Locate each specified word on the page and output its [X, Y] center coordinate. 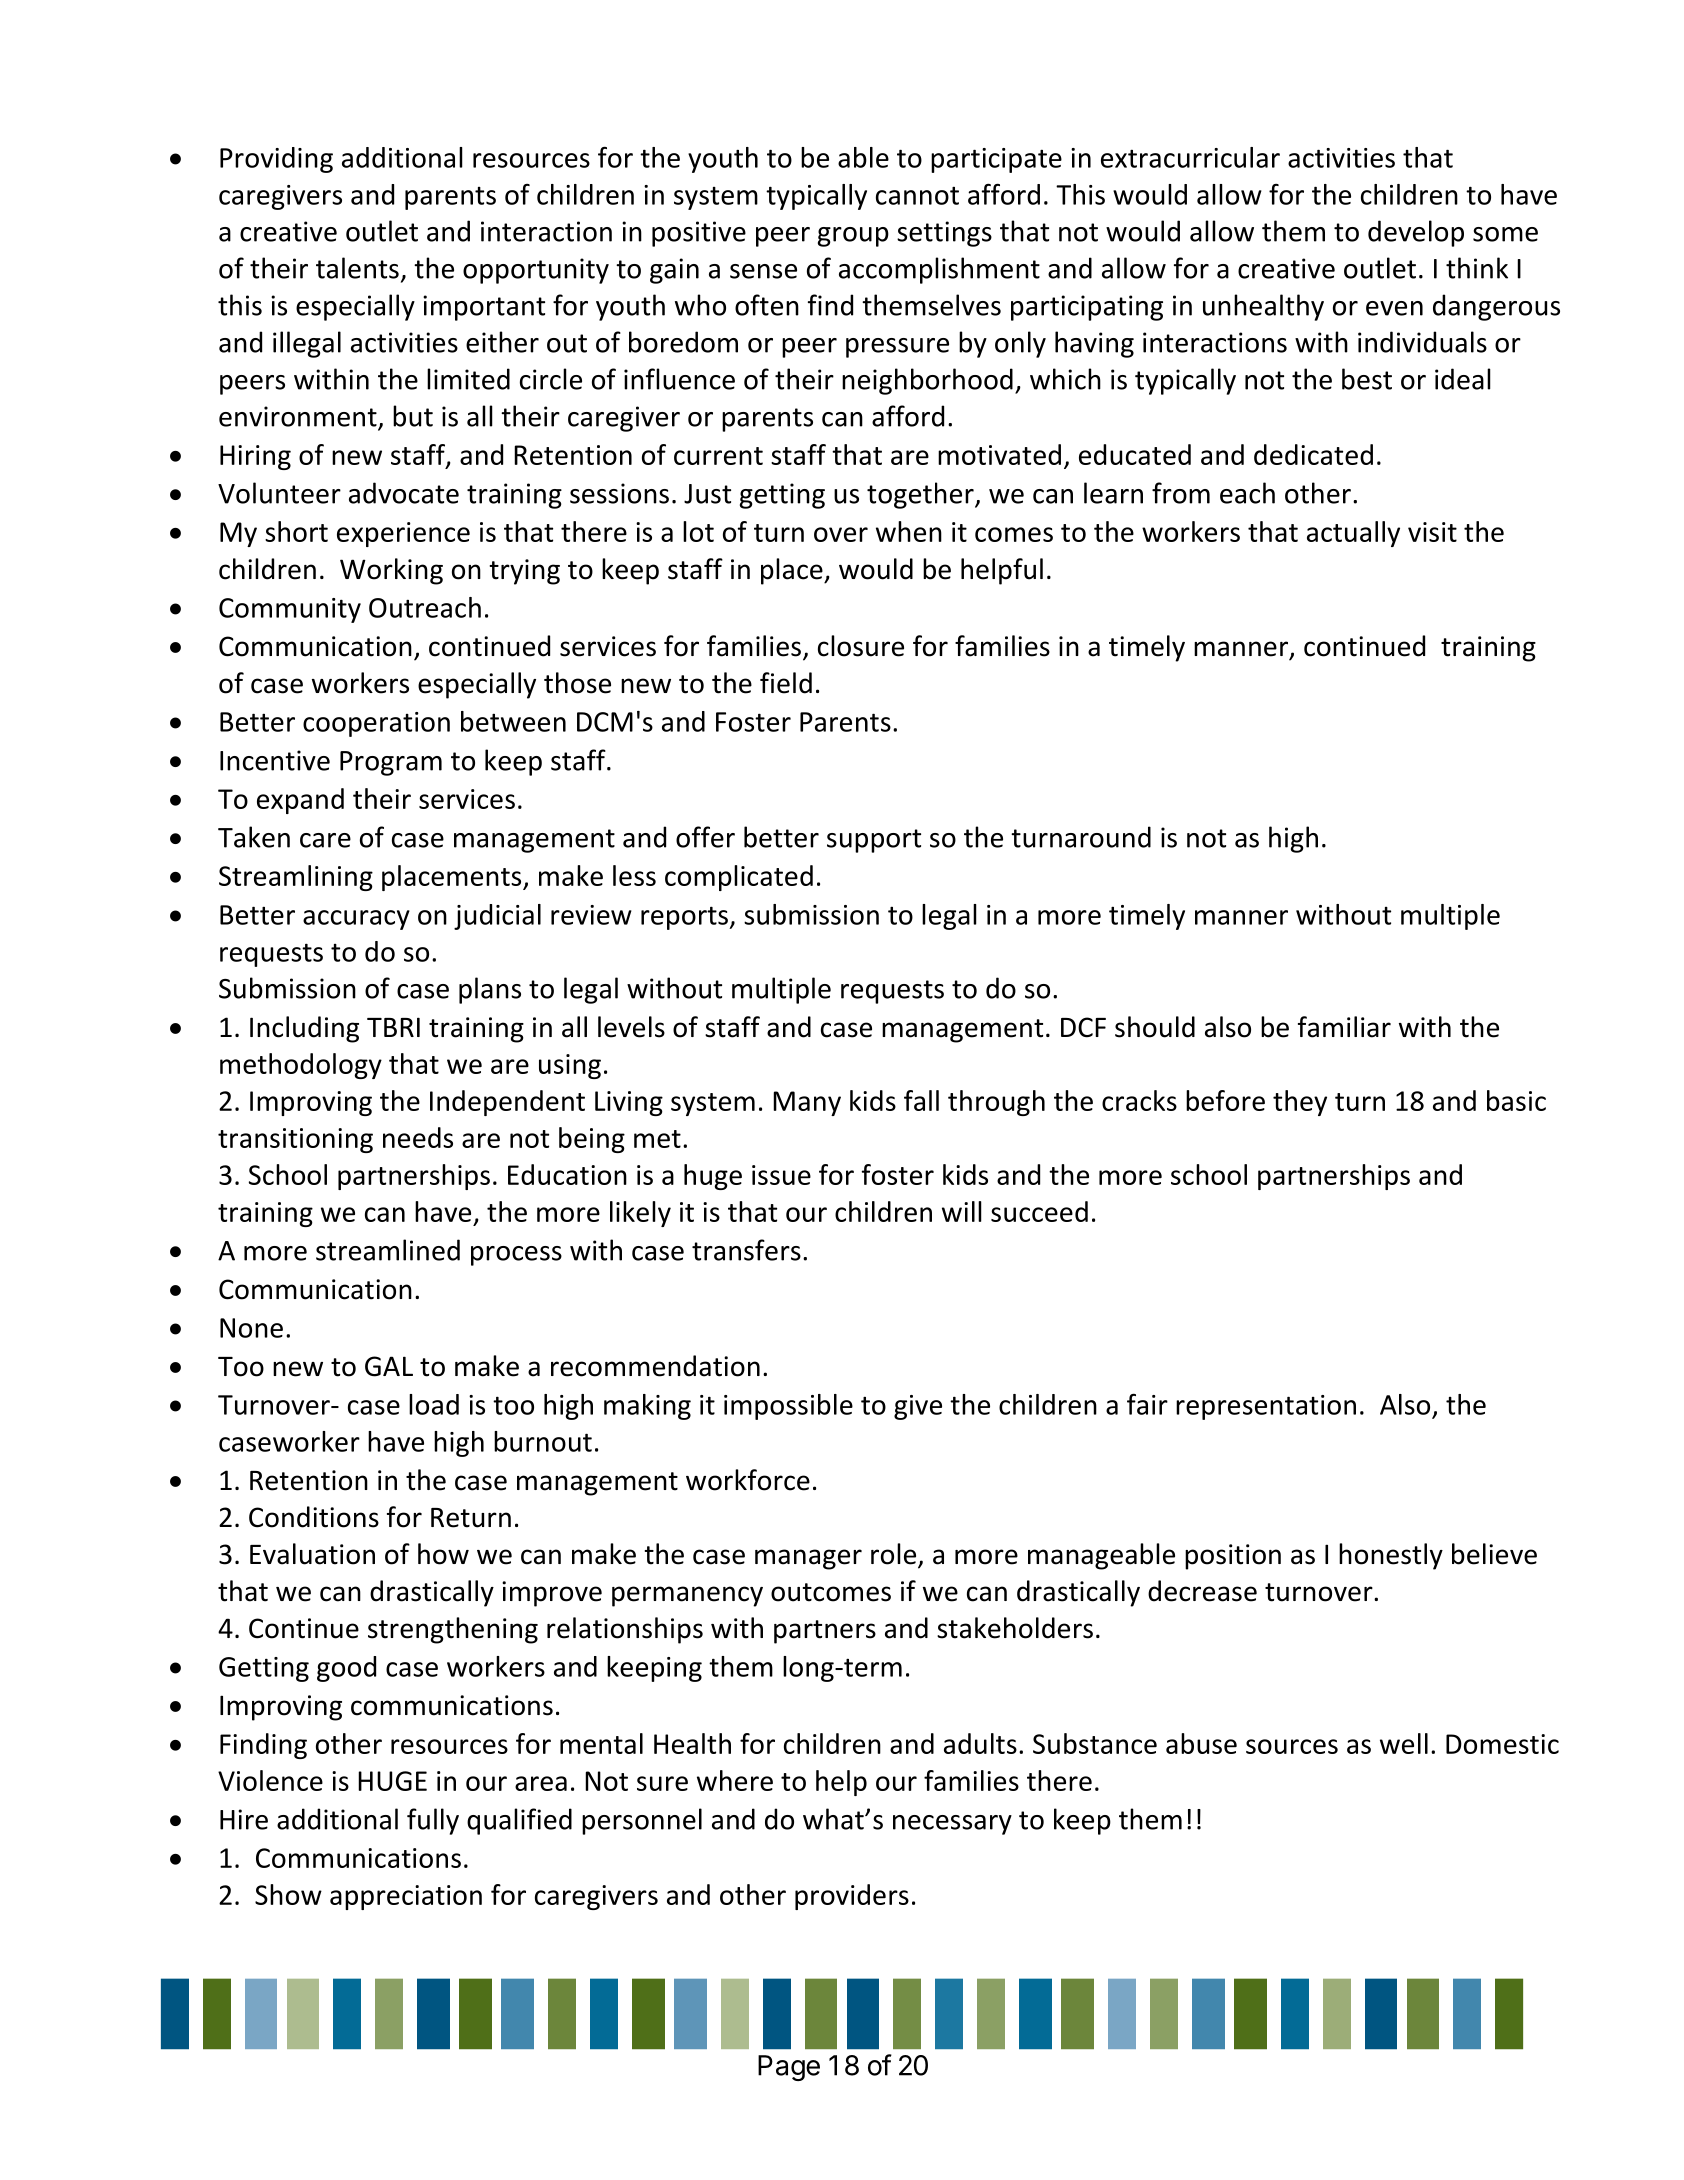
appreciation [406, 1897]
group [853, 237]
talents [357, 268]
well [1404, 1743]
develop [1416, 233]
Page [789, 2068]
